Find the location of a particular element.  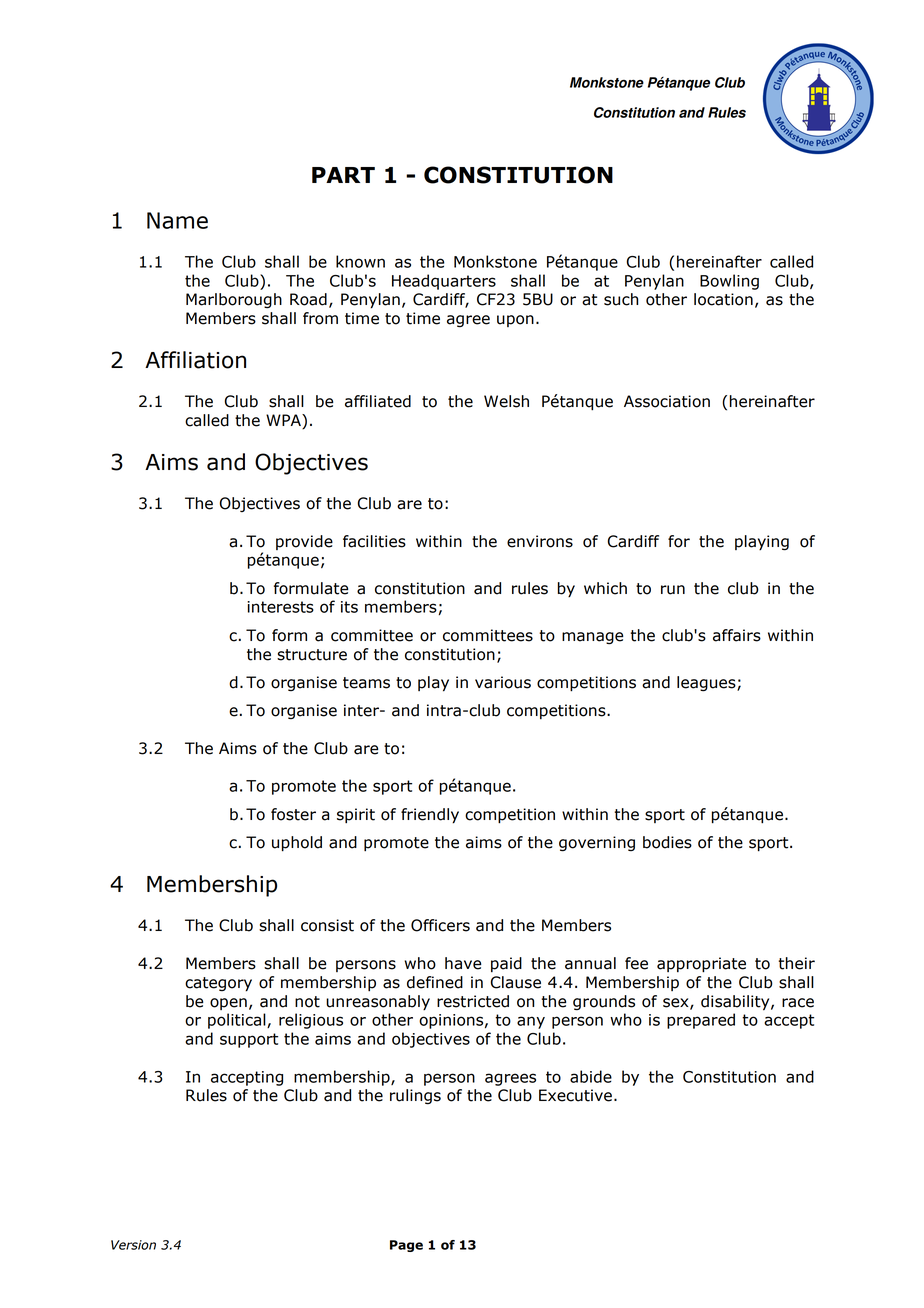

leagues is located at coordinates (707, 684).
